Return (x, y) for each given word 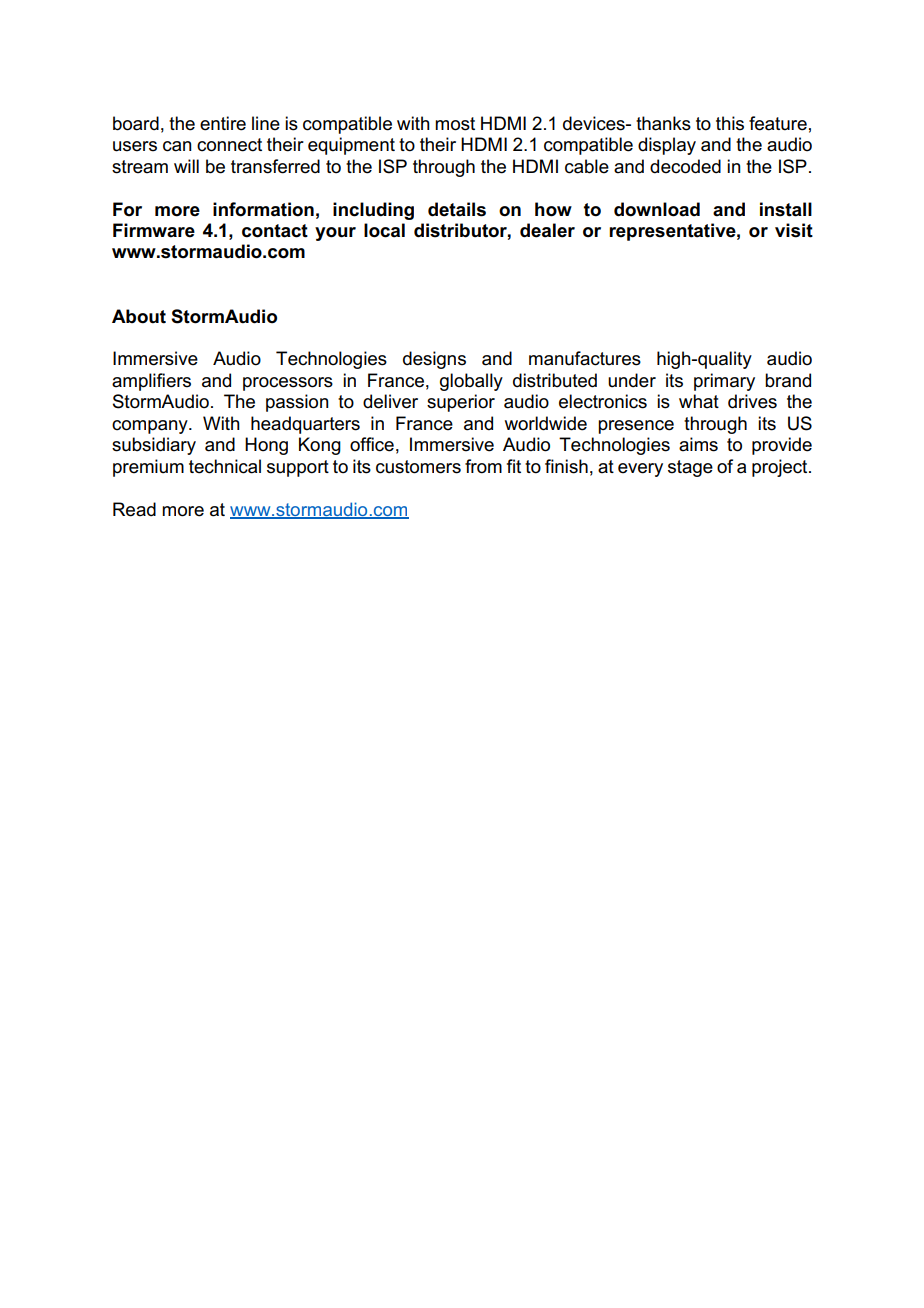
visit (794, 230)
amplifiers (151, 382)
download (657, 209)
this (730, 123)
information (263, 209)
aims (698, 444)
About (139, 316)
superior (461, 403)
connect (229, 145)
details (457, 209)
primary (724, 382)
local (384, 230)
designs (434, 360)
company (151, 427)
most (455, 124)
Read (134, 509)
